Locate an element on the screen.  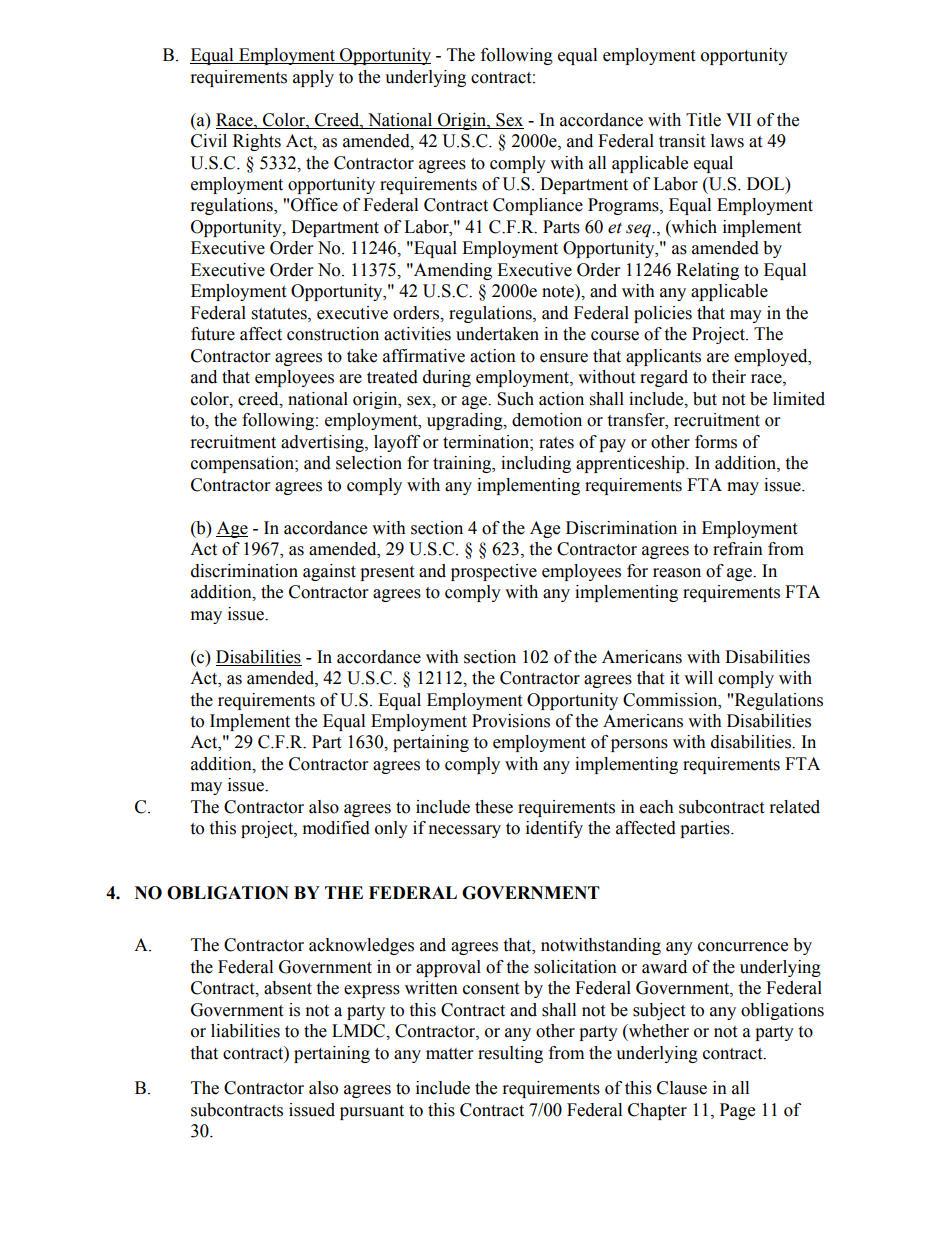
Relating is located at coordinates (707, 271).
